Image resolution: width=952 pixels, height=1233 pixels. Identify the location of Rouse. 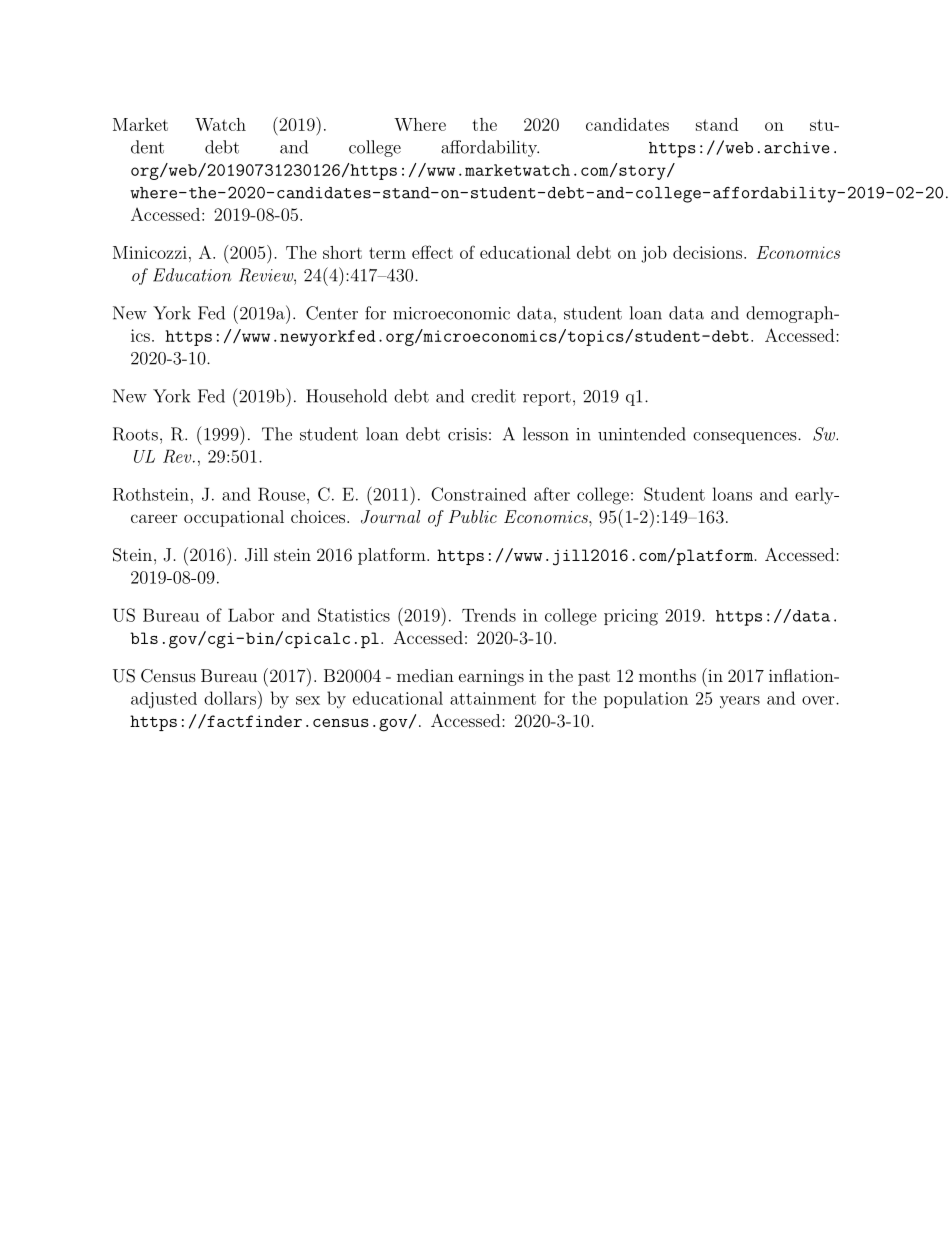
(281, 494).
